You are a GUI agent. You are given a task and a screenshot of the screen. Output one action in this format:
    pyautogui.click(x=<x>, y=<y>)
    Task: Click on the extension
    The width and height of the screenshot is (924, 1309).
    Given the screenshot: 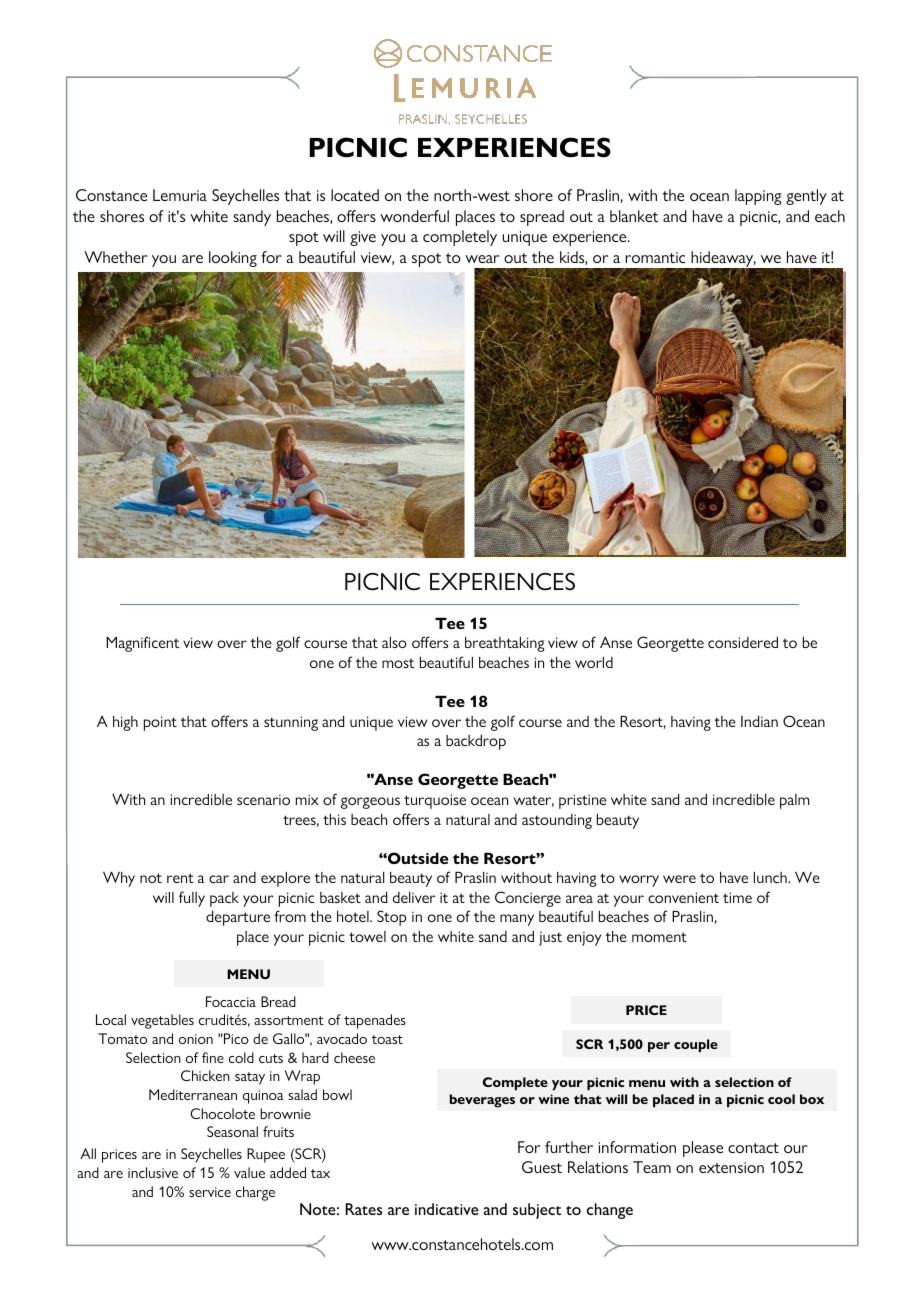 What is the action you would take?
    pyautogui.click(x=731, y=1167)
